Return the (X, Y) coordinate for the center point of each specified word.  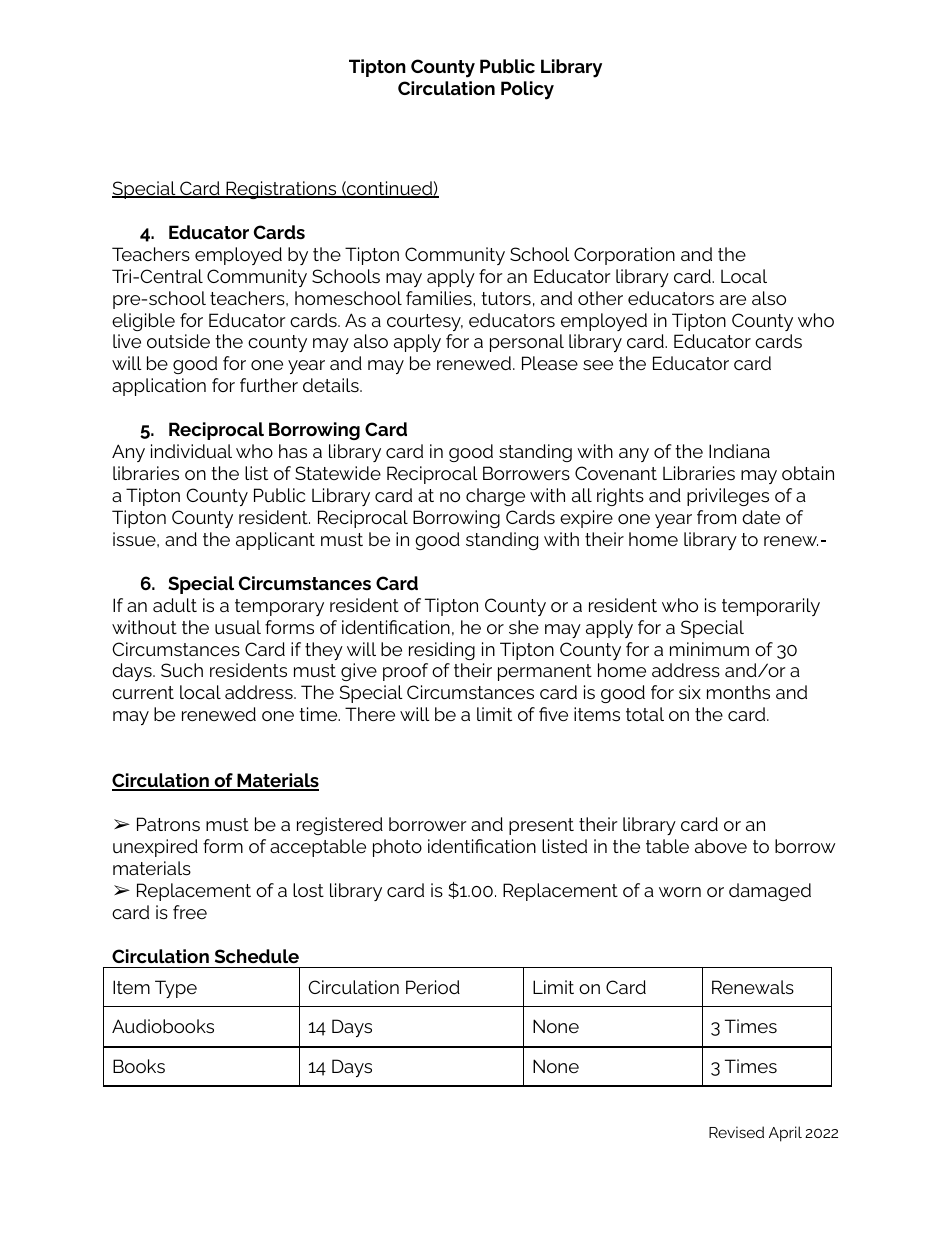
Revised (736, 1132)
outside (178, 341)
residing (442, 651)
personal (527, 343)
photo (397, 848)
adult (175, 605)
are (733, 300)
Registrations (281, 190)
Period (433, 987)
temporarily (771, 607)
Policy (527, 90)
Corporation (624, 256)
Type (176, 989)
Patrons (168, 824)
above (721, 846)
